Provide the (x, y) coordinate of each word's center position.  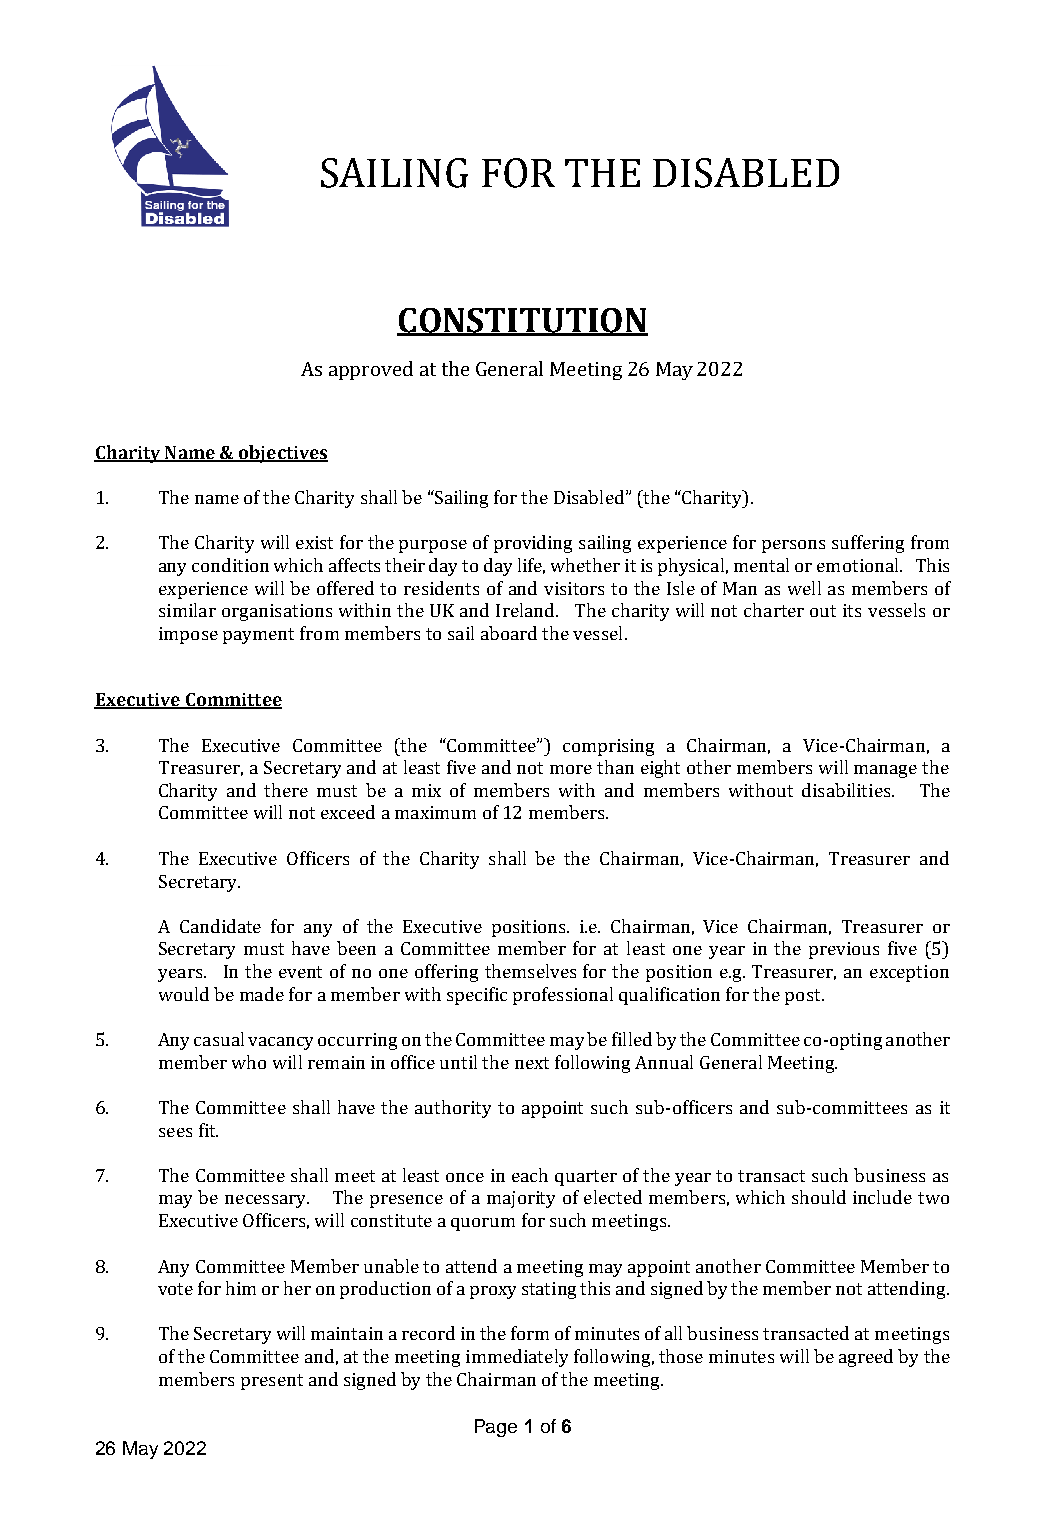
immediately (517, 1358)
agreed (866, 1358)
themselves (530, 971)
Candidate (220, 926)
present (272, 1382)
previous (844, 950)
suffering (868, 544)
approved (371, 370)
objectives (282, 454)
